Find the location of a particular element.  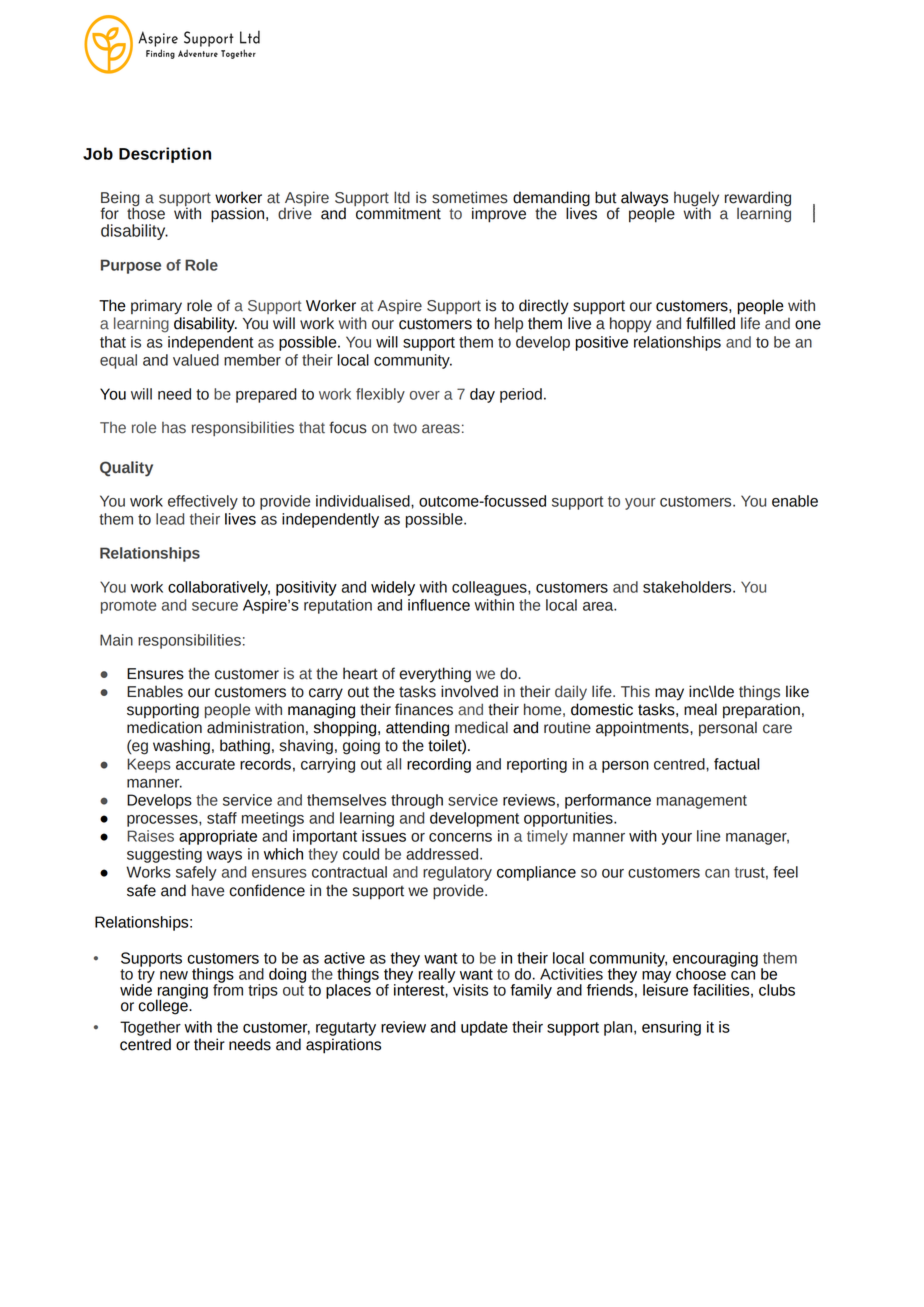

suggesting is located at coordinates (164, 855).
